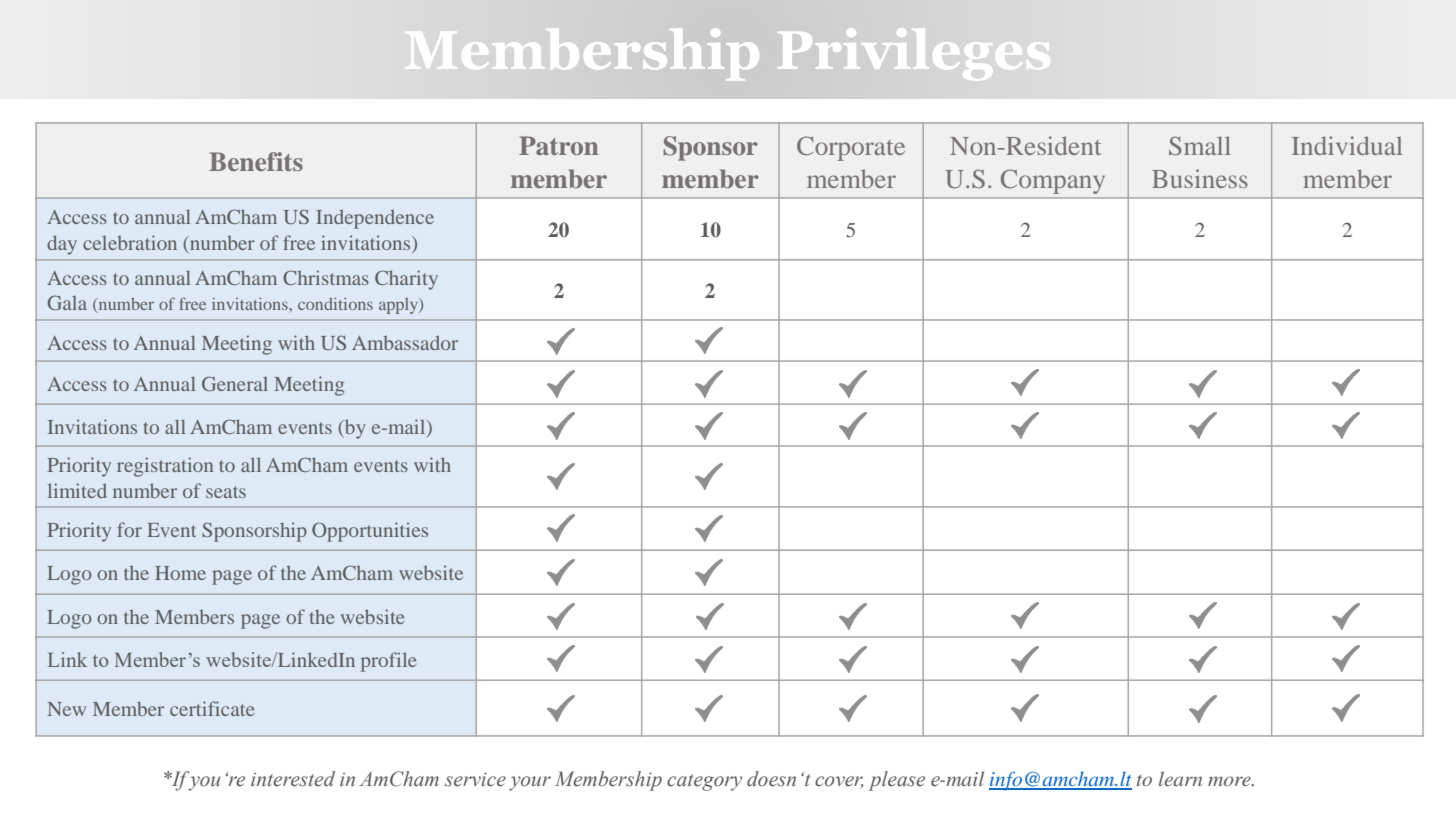 This screenshot has width=1456, height=819. Describe the element at coordinates (293, 779) in the screenshot. I see `interested` at that location.
